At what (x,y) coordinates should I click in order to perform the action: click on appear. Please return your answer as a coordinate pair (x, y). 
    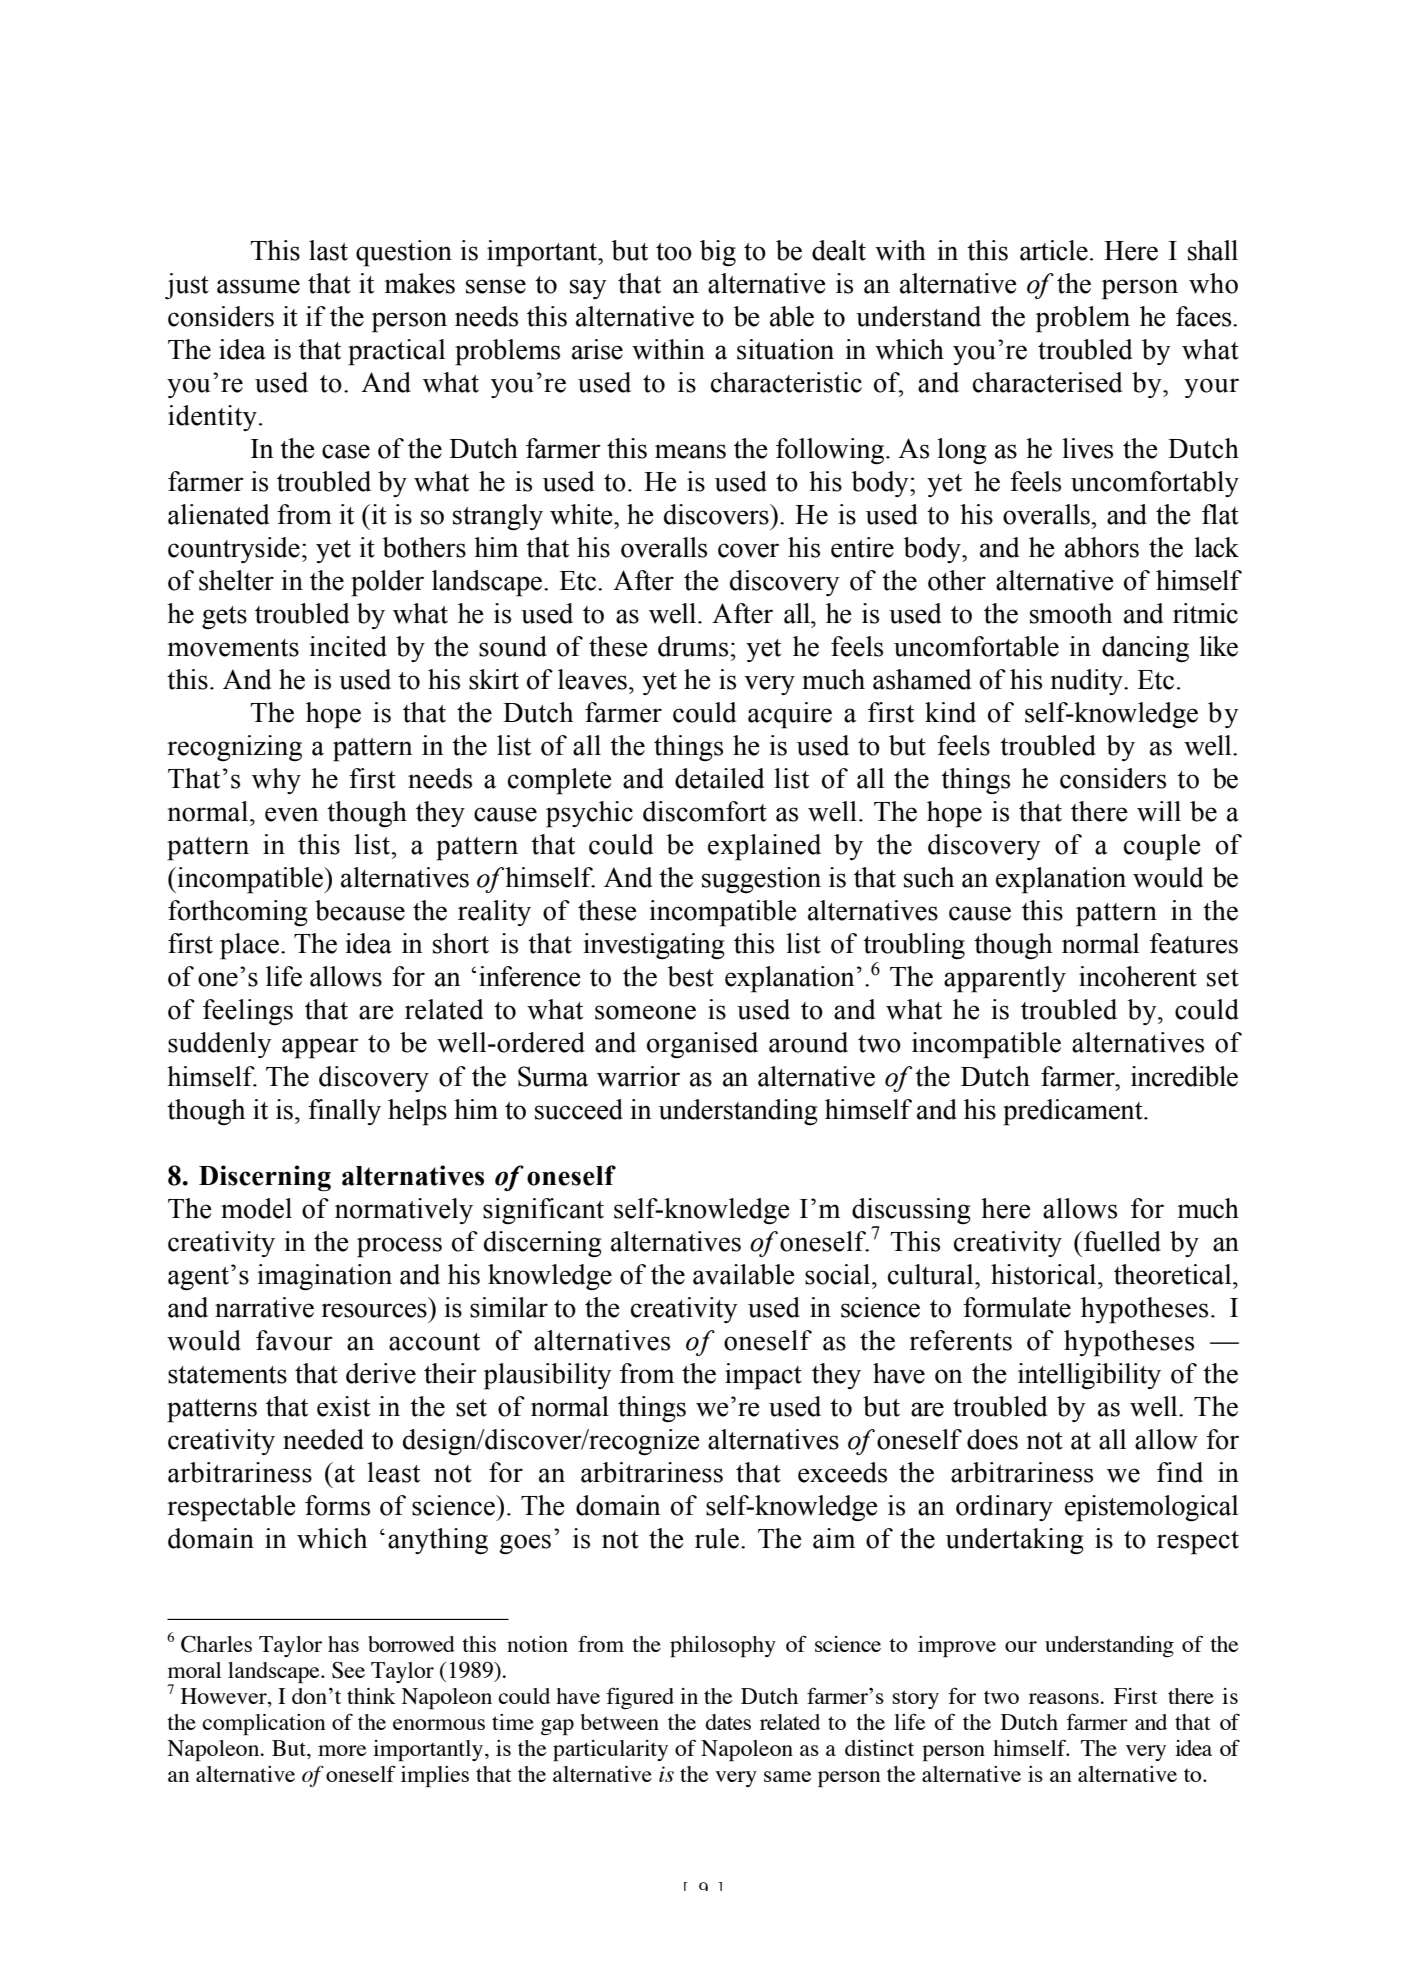
    Looking at the image, I should click on (320, 1048).
